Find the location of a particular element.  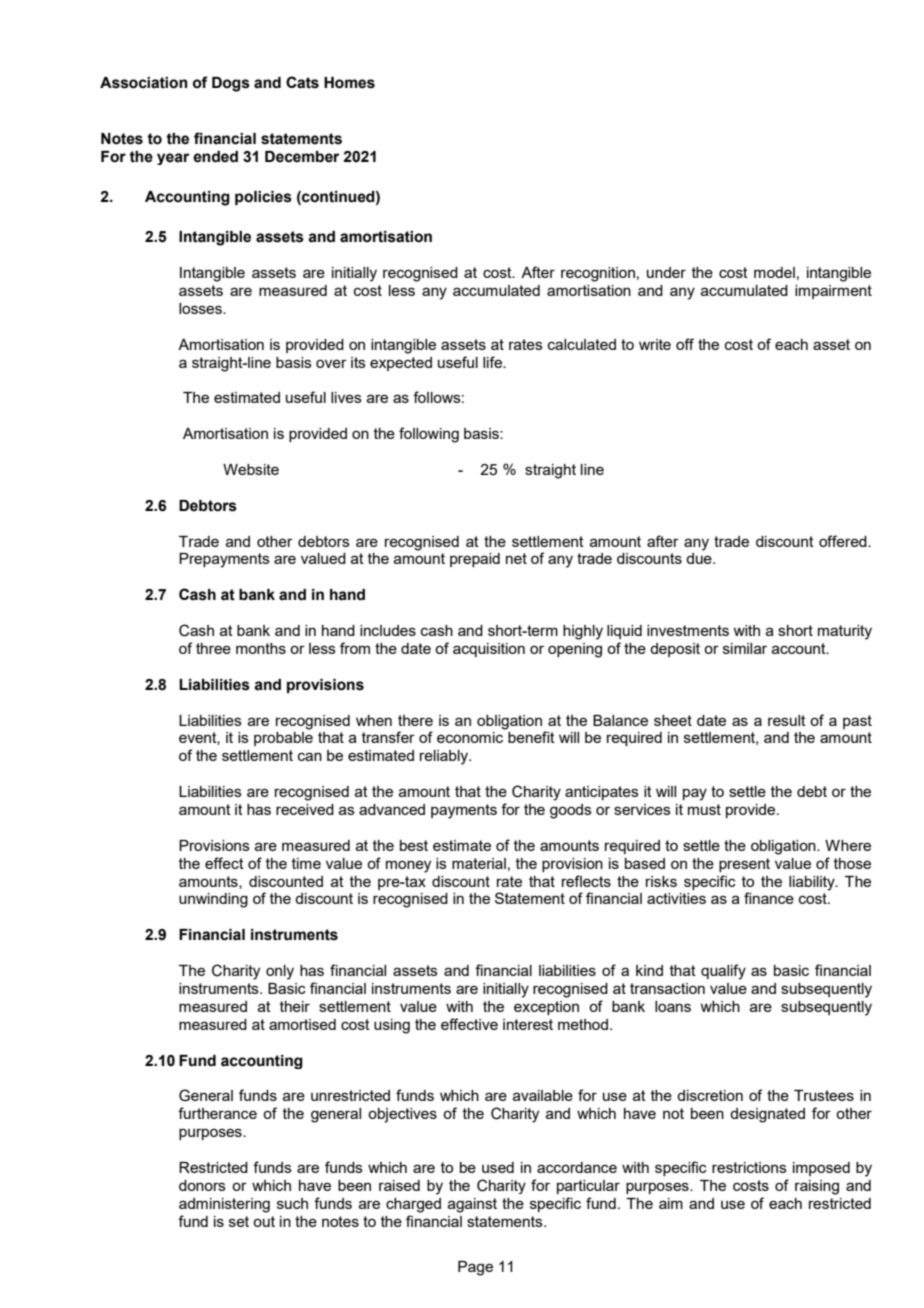

Homes is located at coordinates (349, 83).
